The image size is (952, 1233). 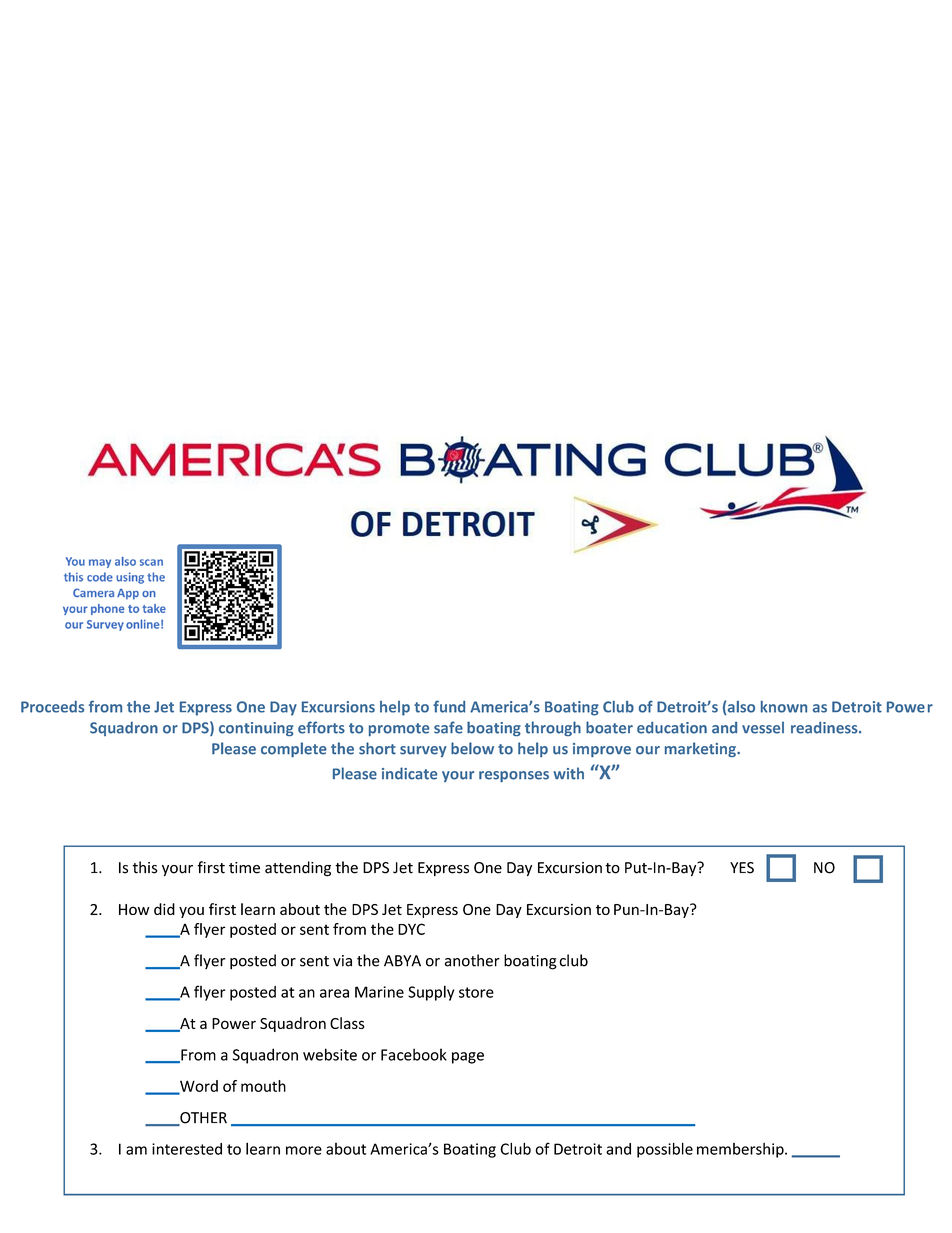 I want to click on area, so click(x=334, y=993).
